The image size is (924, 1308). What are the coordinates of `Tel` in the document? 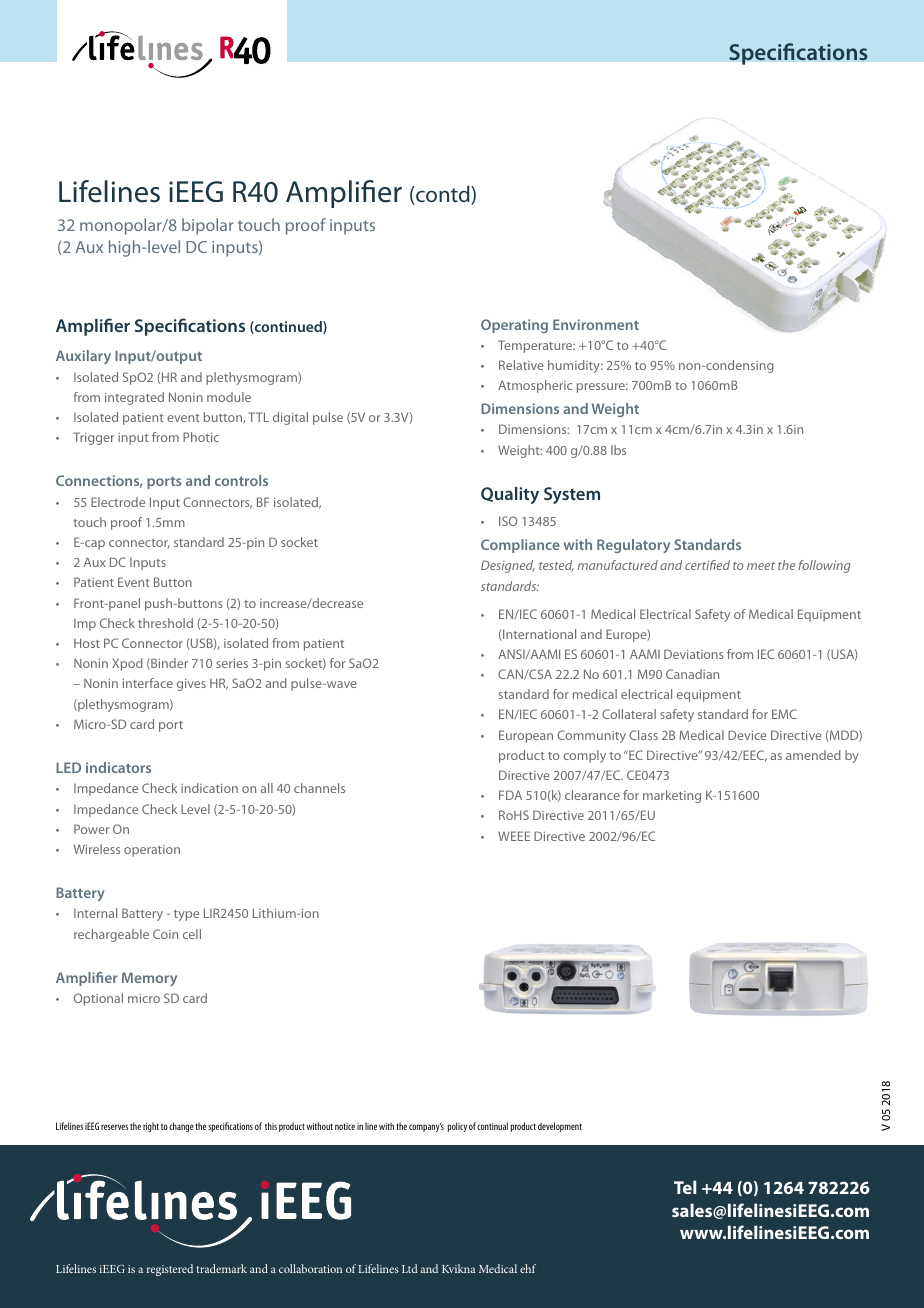 It's located at (685, 1187).
